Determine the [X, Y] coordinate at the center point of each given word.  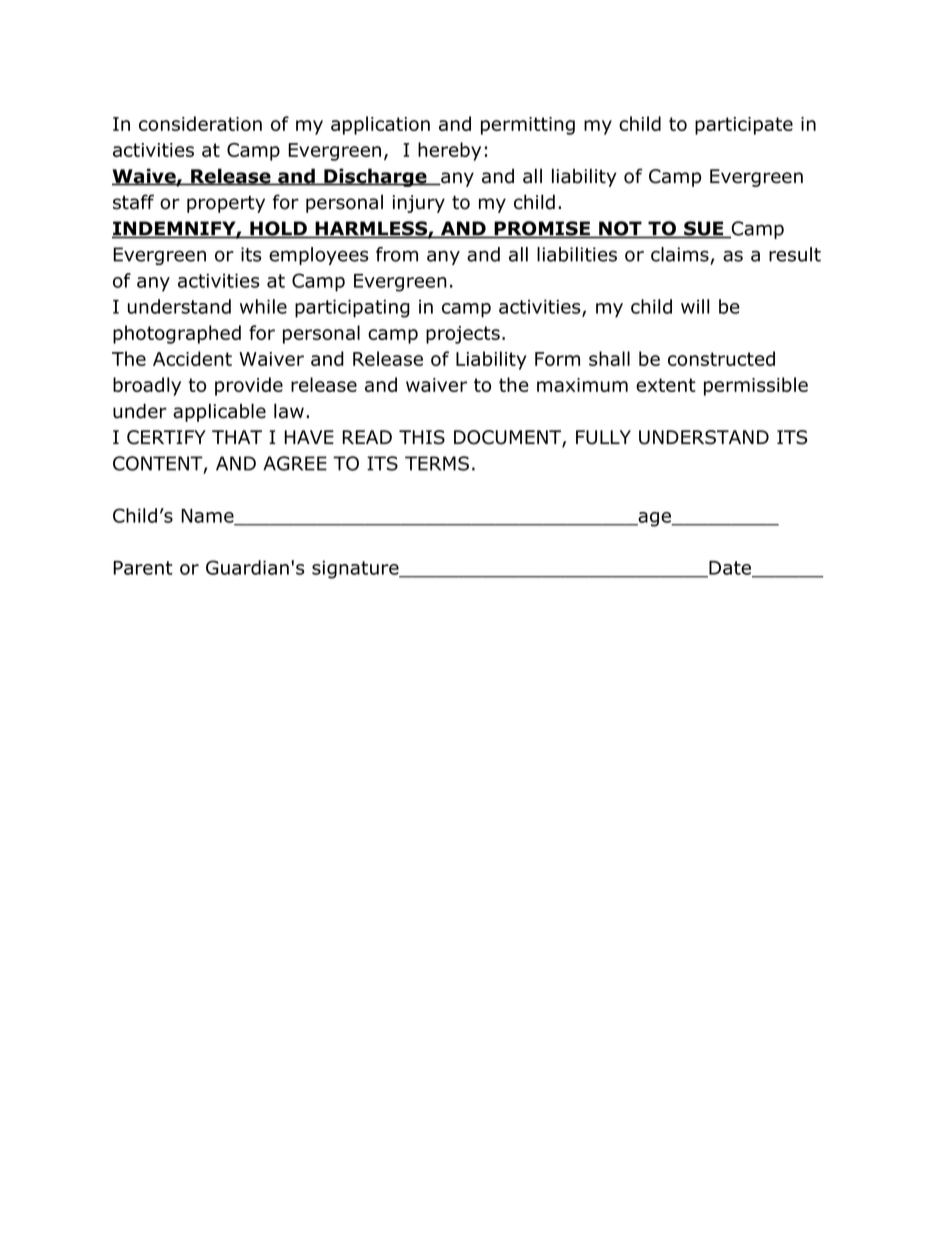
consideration [200, 123]
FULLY [603, 437]
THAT [237, 437]
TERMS [437, 463]
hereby [449, 151]
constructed [721, 358]
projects [463, 335]
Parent [143, 568]
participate [744, 126]
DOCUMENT [508, 438]
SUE [703, 229]
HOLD [278, 229]
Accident [192, 358]
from [397, 254]
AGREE [295, 463]
